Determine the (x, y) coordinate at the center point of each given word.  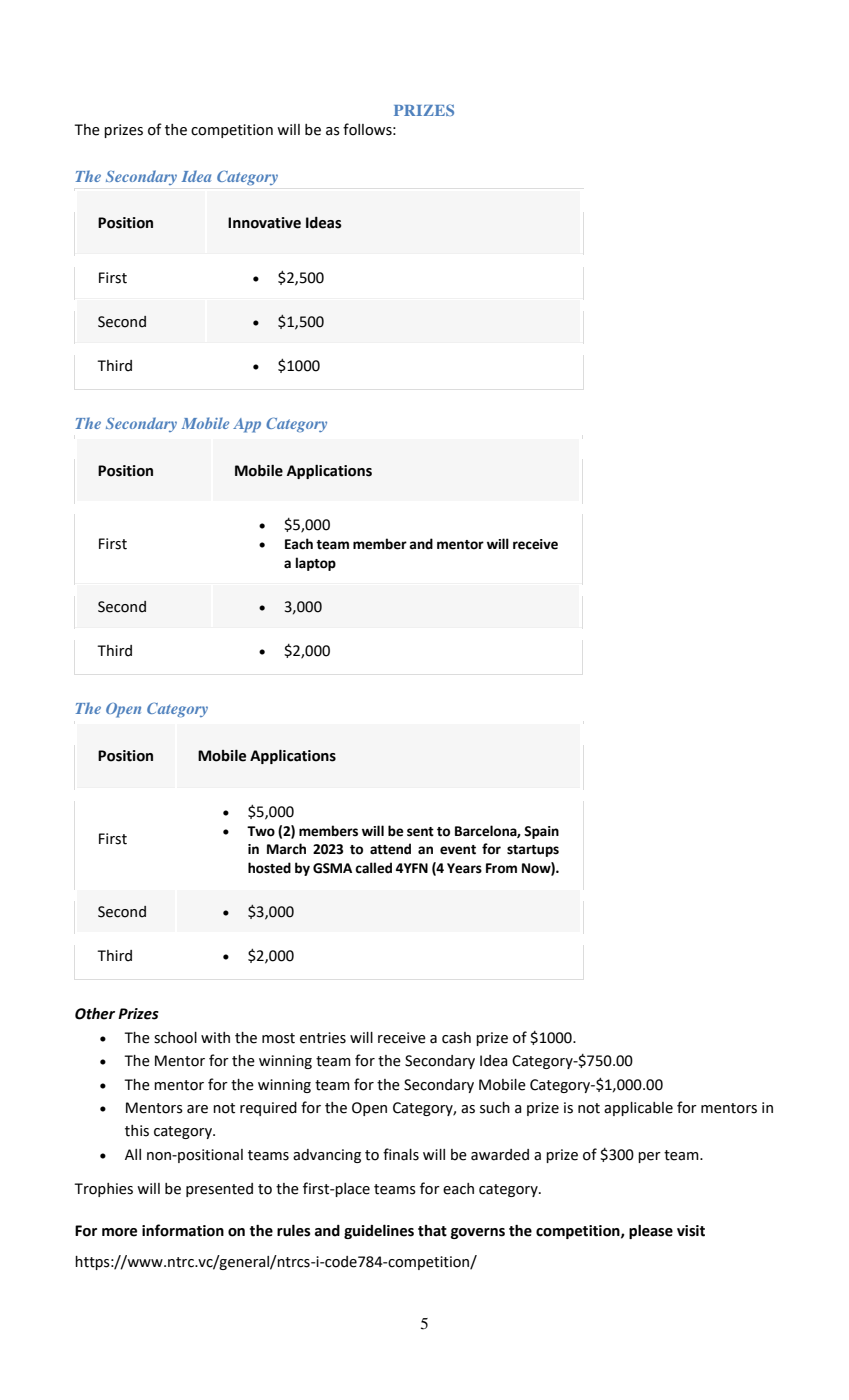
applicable (638, 1109)
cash (456, 1038)
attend (390, 849)
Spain (541, 832)
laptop (316, 564)
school (175, 1038)
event (458, 850)
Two (261, 831)
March (286, 849)
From (501, 868)
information (183, 1230)
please (651, 1231)
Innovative (264, 223)
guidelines (379, 1231)
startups (533, 851)
